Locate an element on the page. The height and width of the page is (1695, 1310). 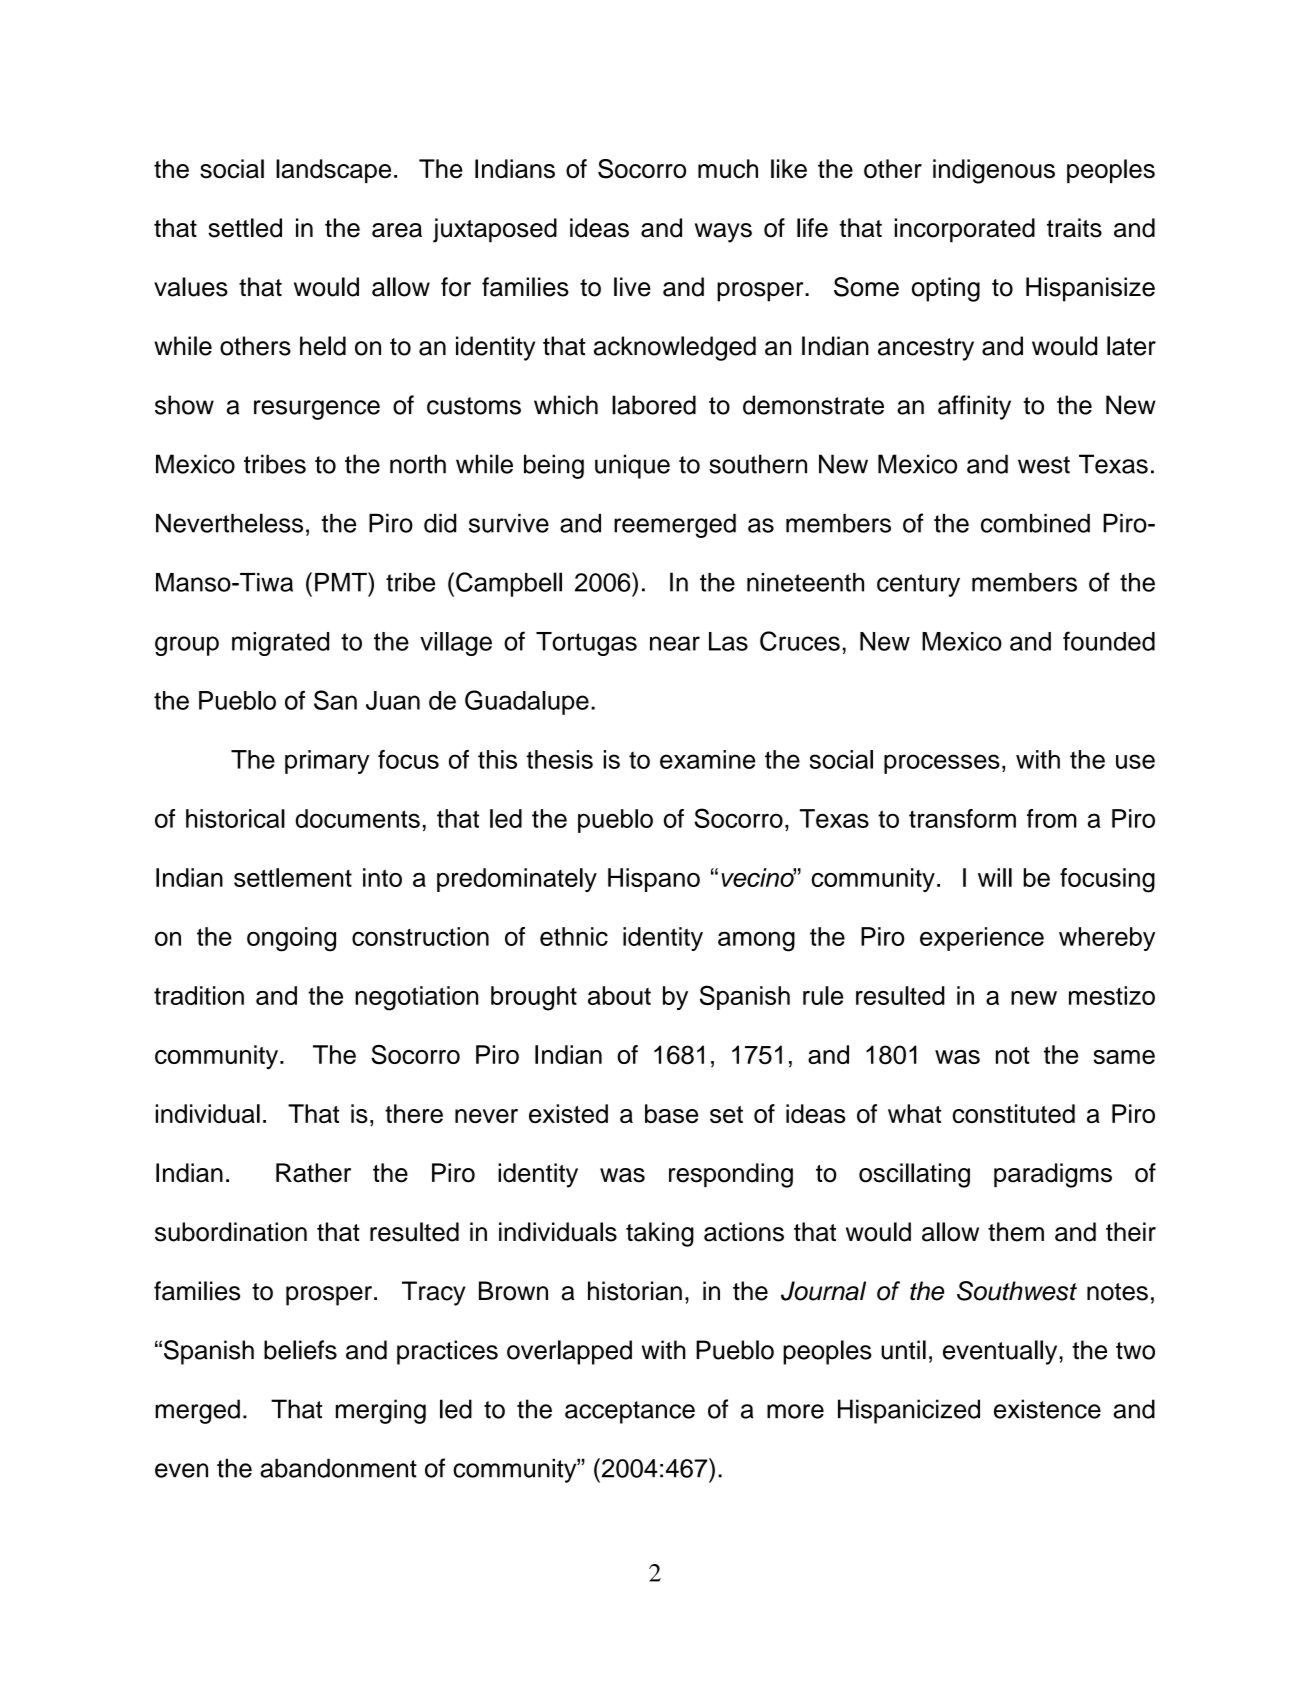
base is located at coordinates (671, 1113).
